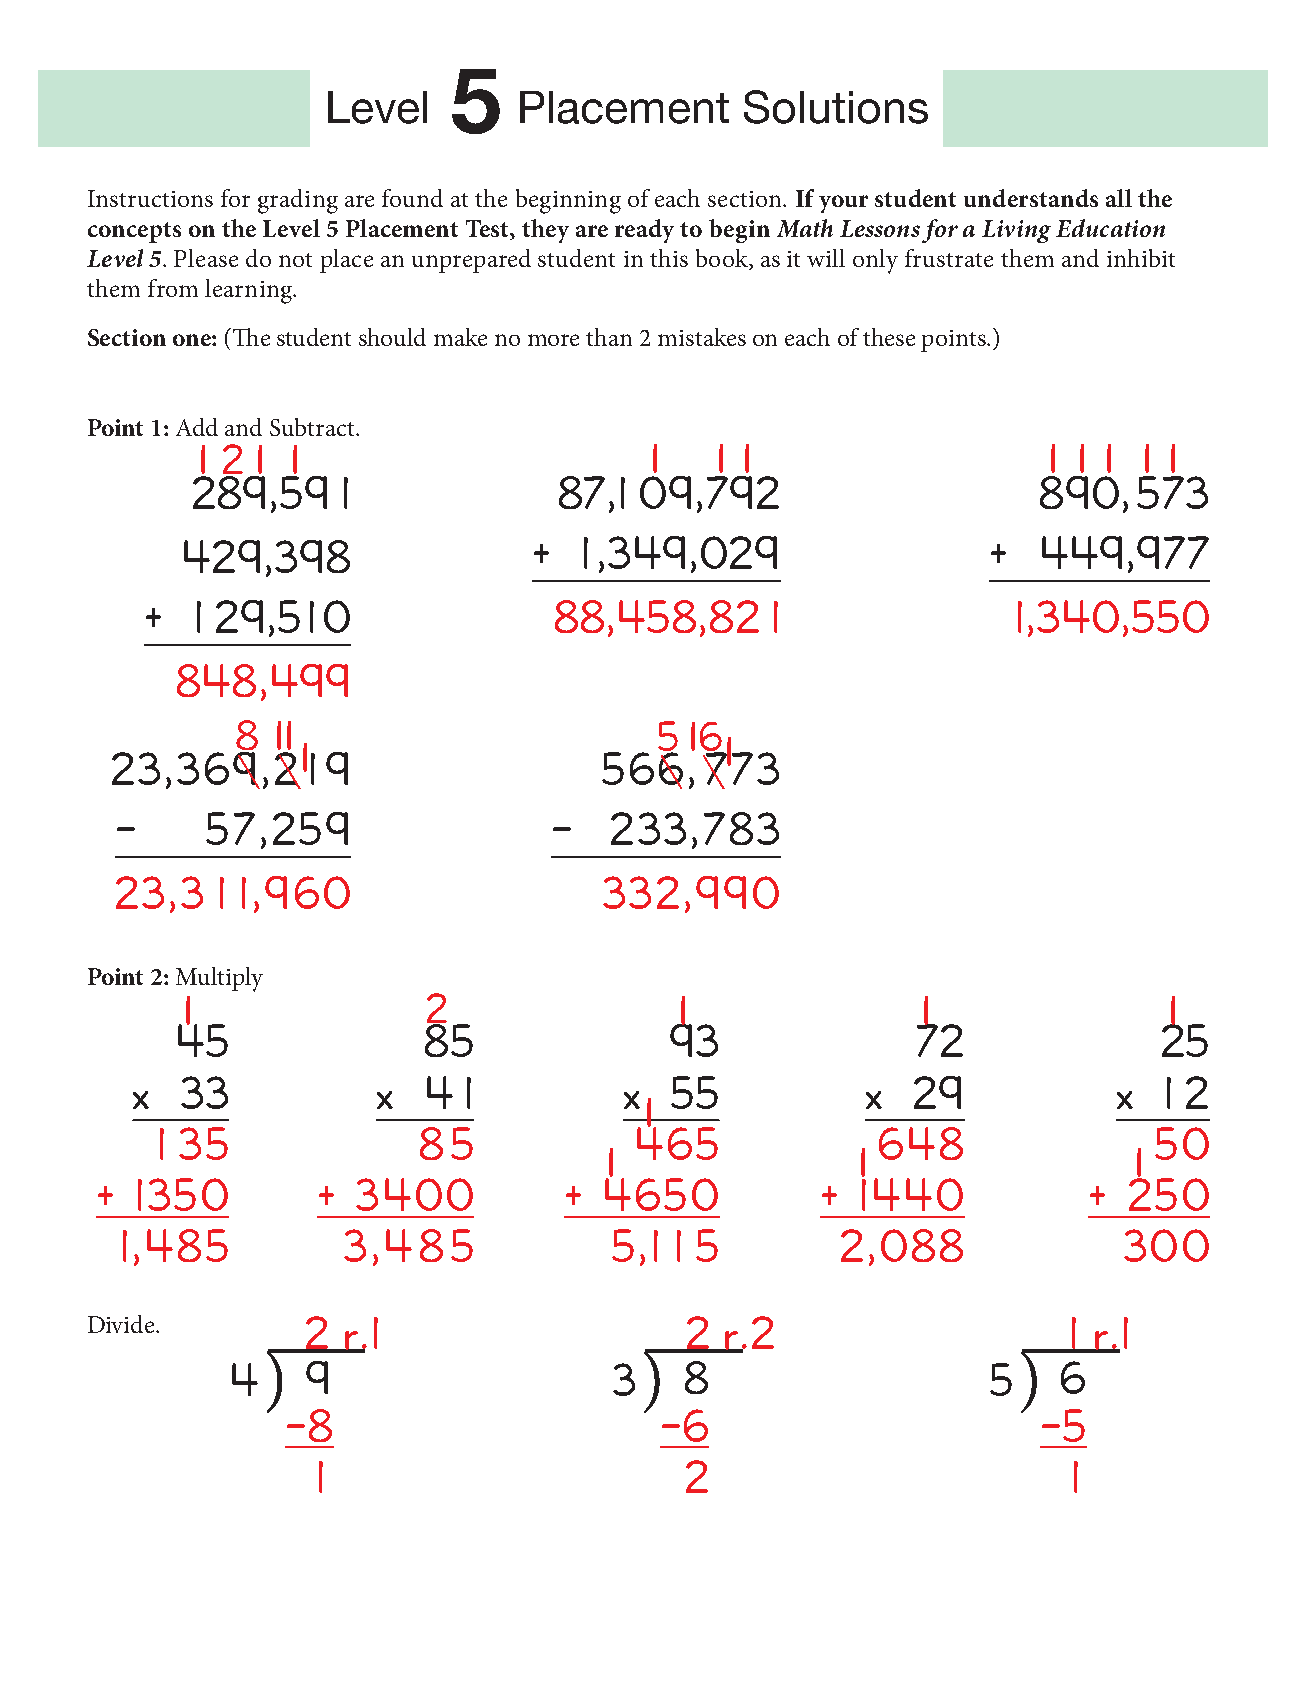 Image resolution: width=1306 pixels, height=1691 pixels. Describe the element at coordinates (875, 261) in the screenshot. I see `only` at that location.
